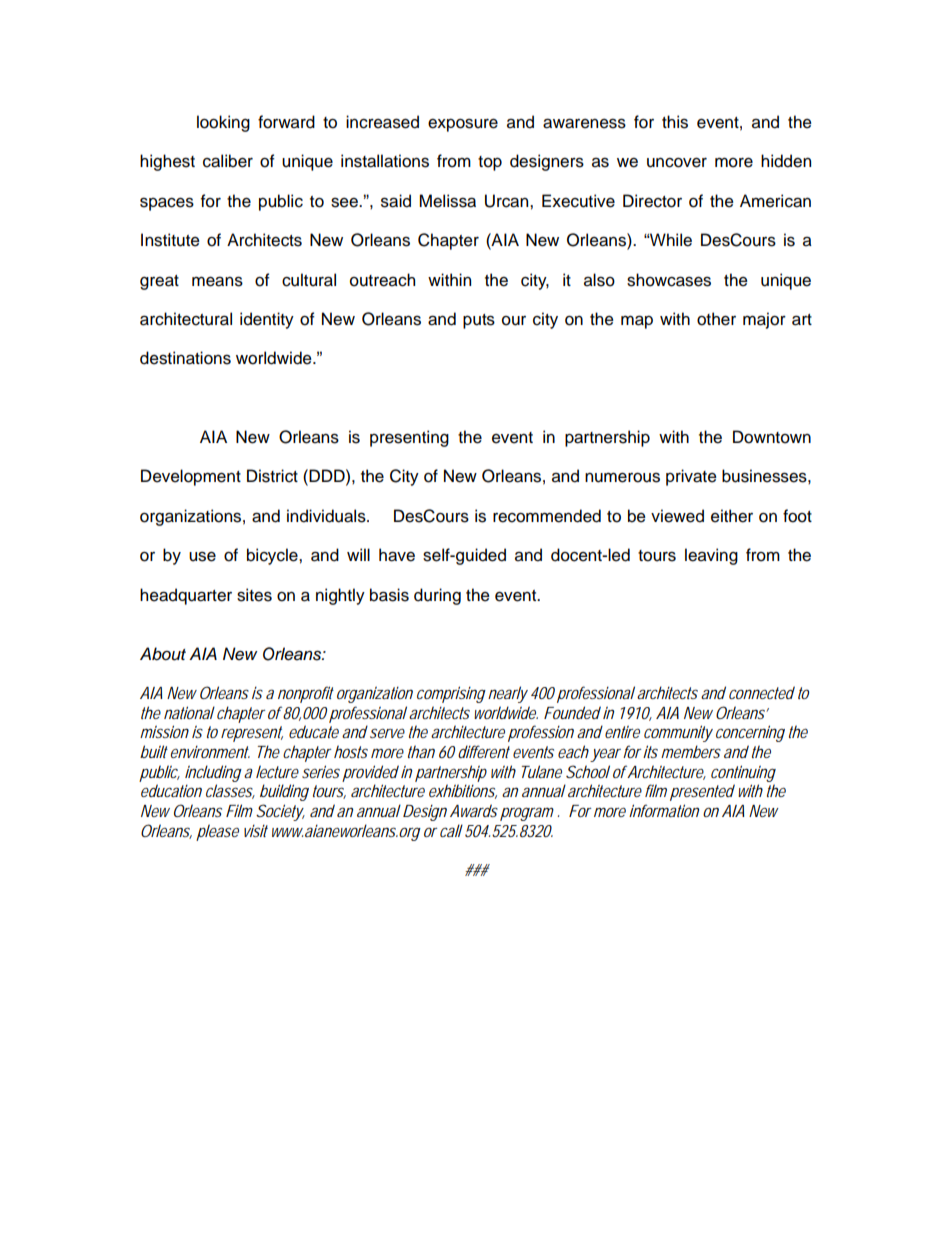 Image resolution: width=952 pixels, height=1233 pixels. I want to click on during, so click(437, 596).
